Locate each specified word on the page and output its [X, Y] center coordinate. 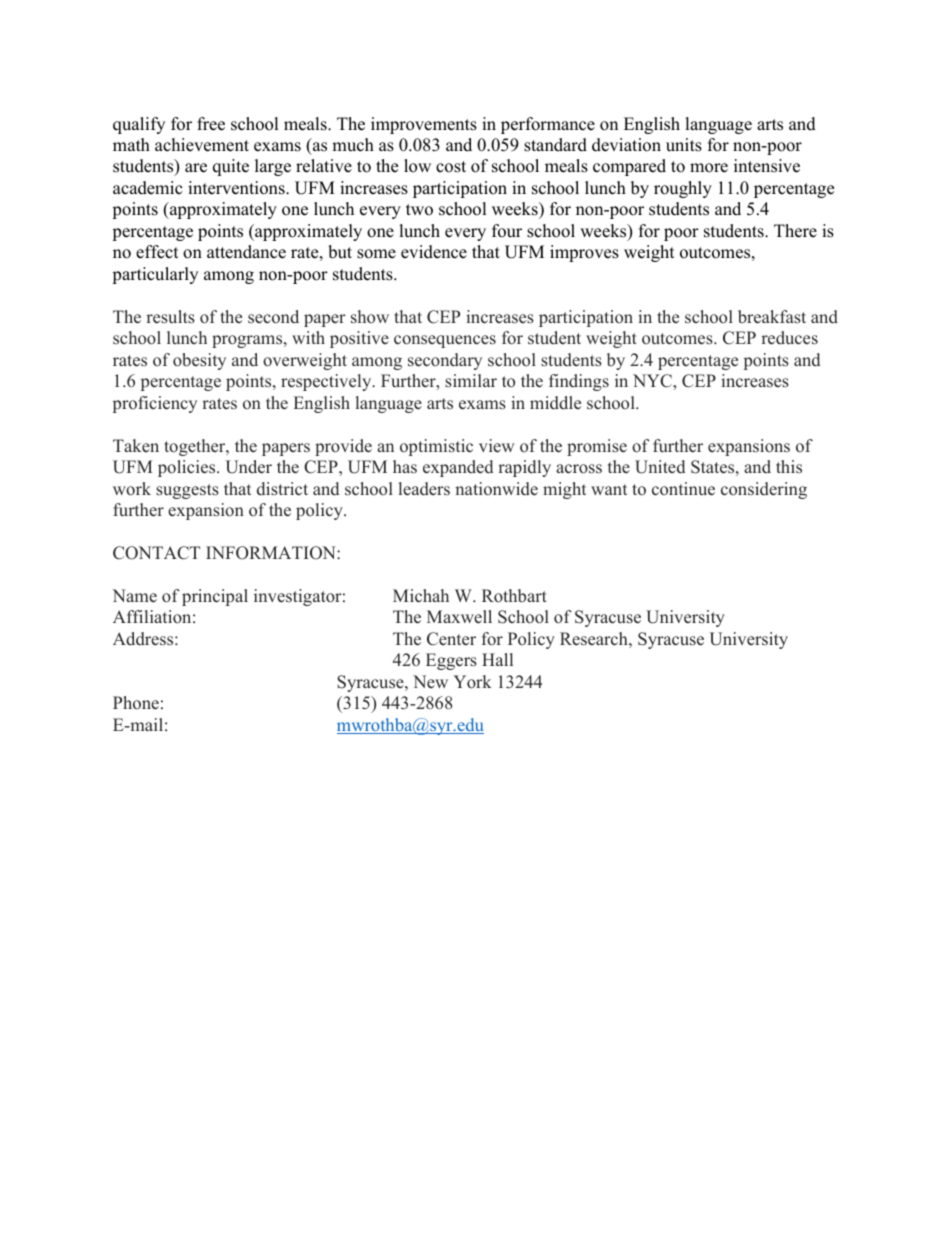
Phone [136, 703]
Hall [497, 659]
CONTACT [156, 553]
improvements [424, 125]
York [473, 682]
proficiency [155, 404]
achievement [202, 145]
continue [683, 489]
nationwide [496, 489]
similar [471, 381]
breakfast [772, 317]
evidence [434, 252]
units [684, 145]
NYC [653, 381]
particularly [155, 275]
